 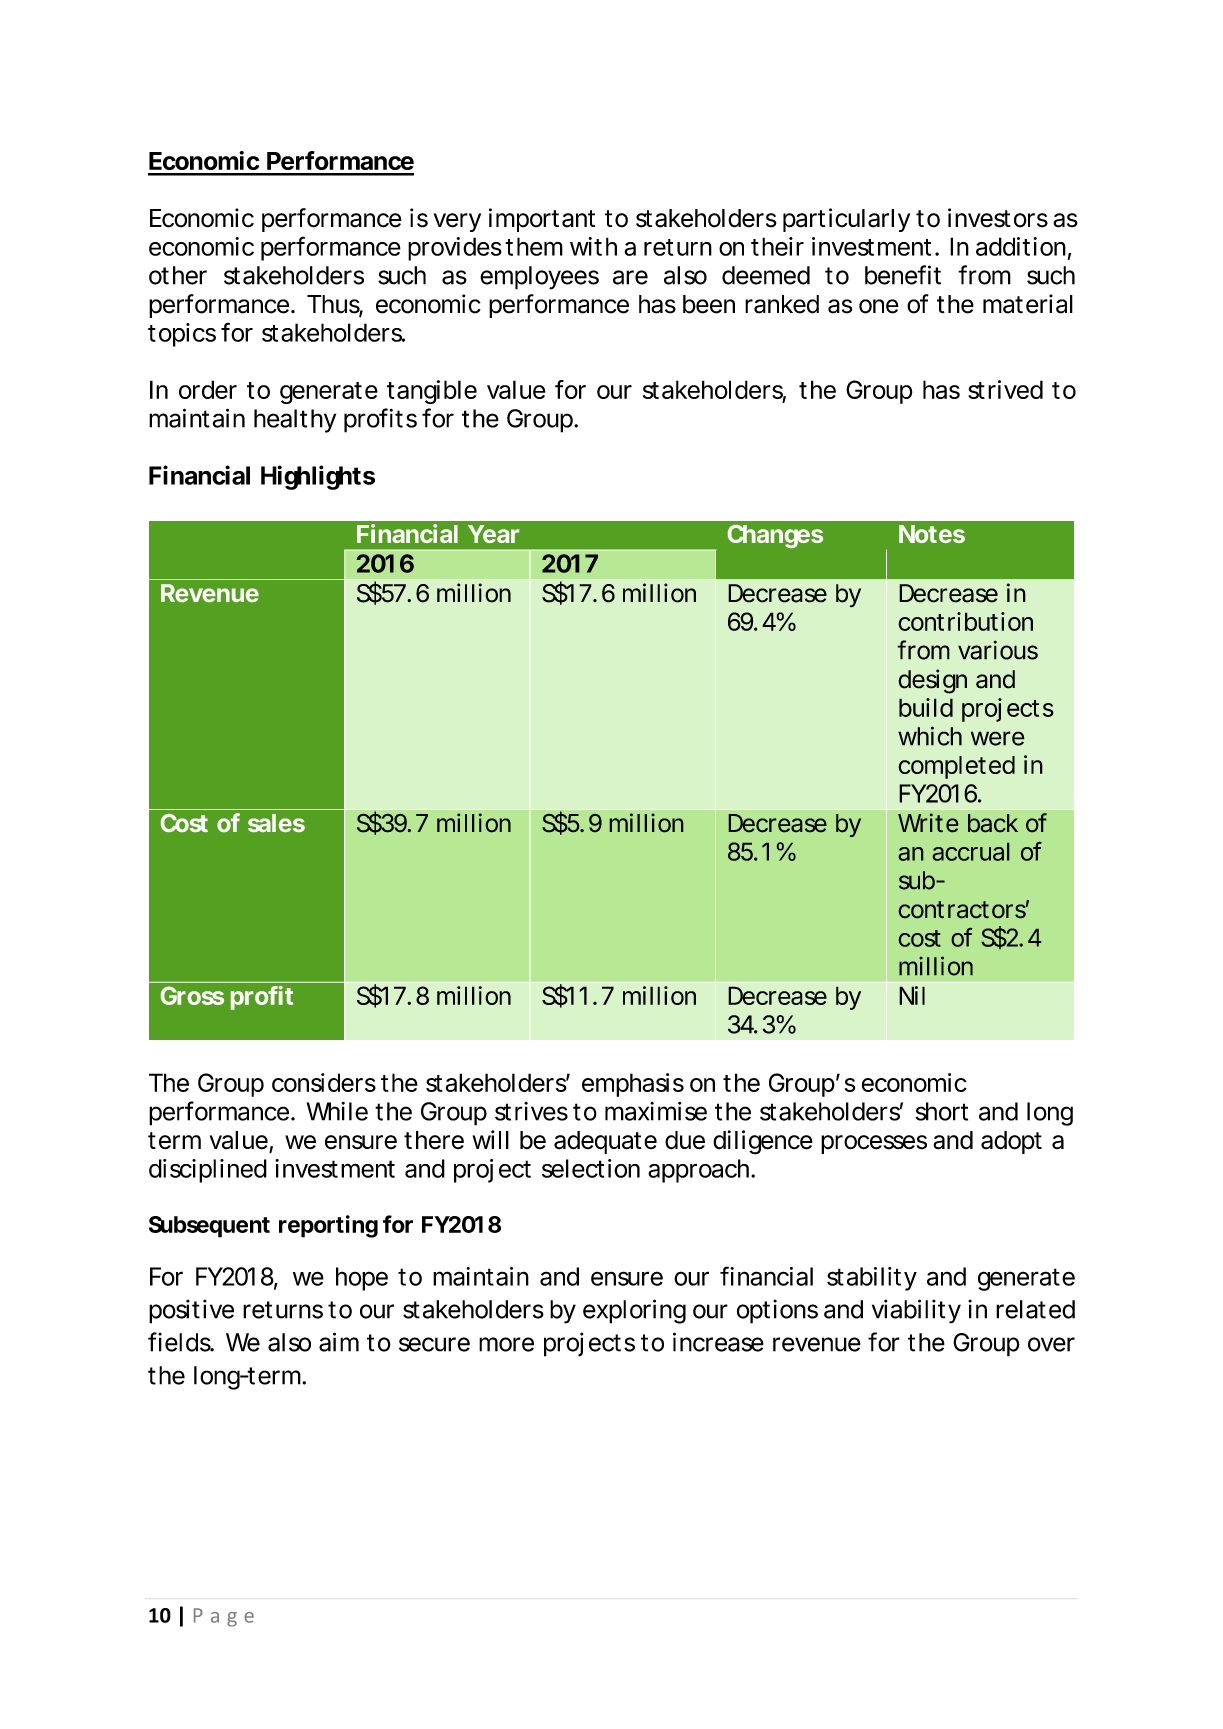 I want to click on Write, so click(x=928, y=822).
